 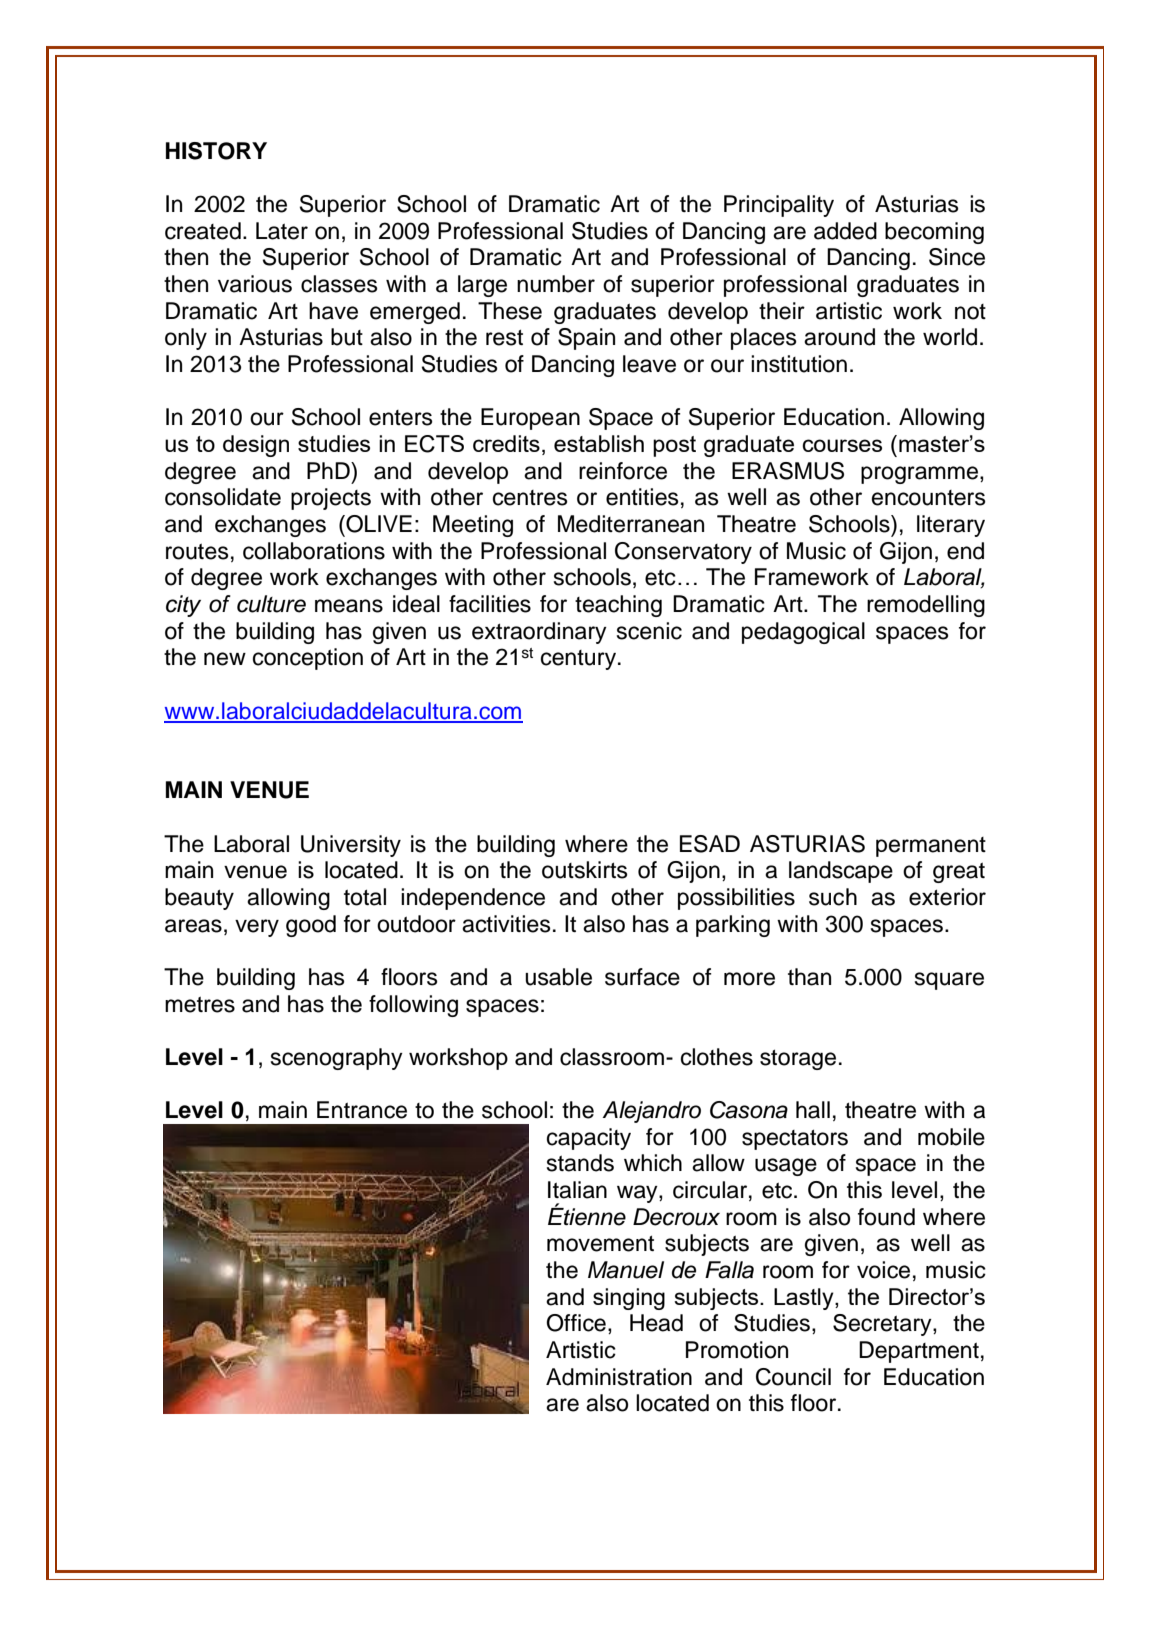 I want to click on establish, so click(x=599, y=443).
